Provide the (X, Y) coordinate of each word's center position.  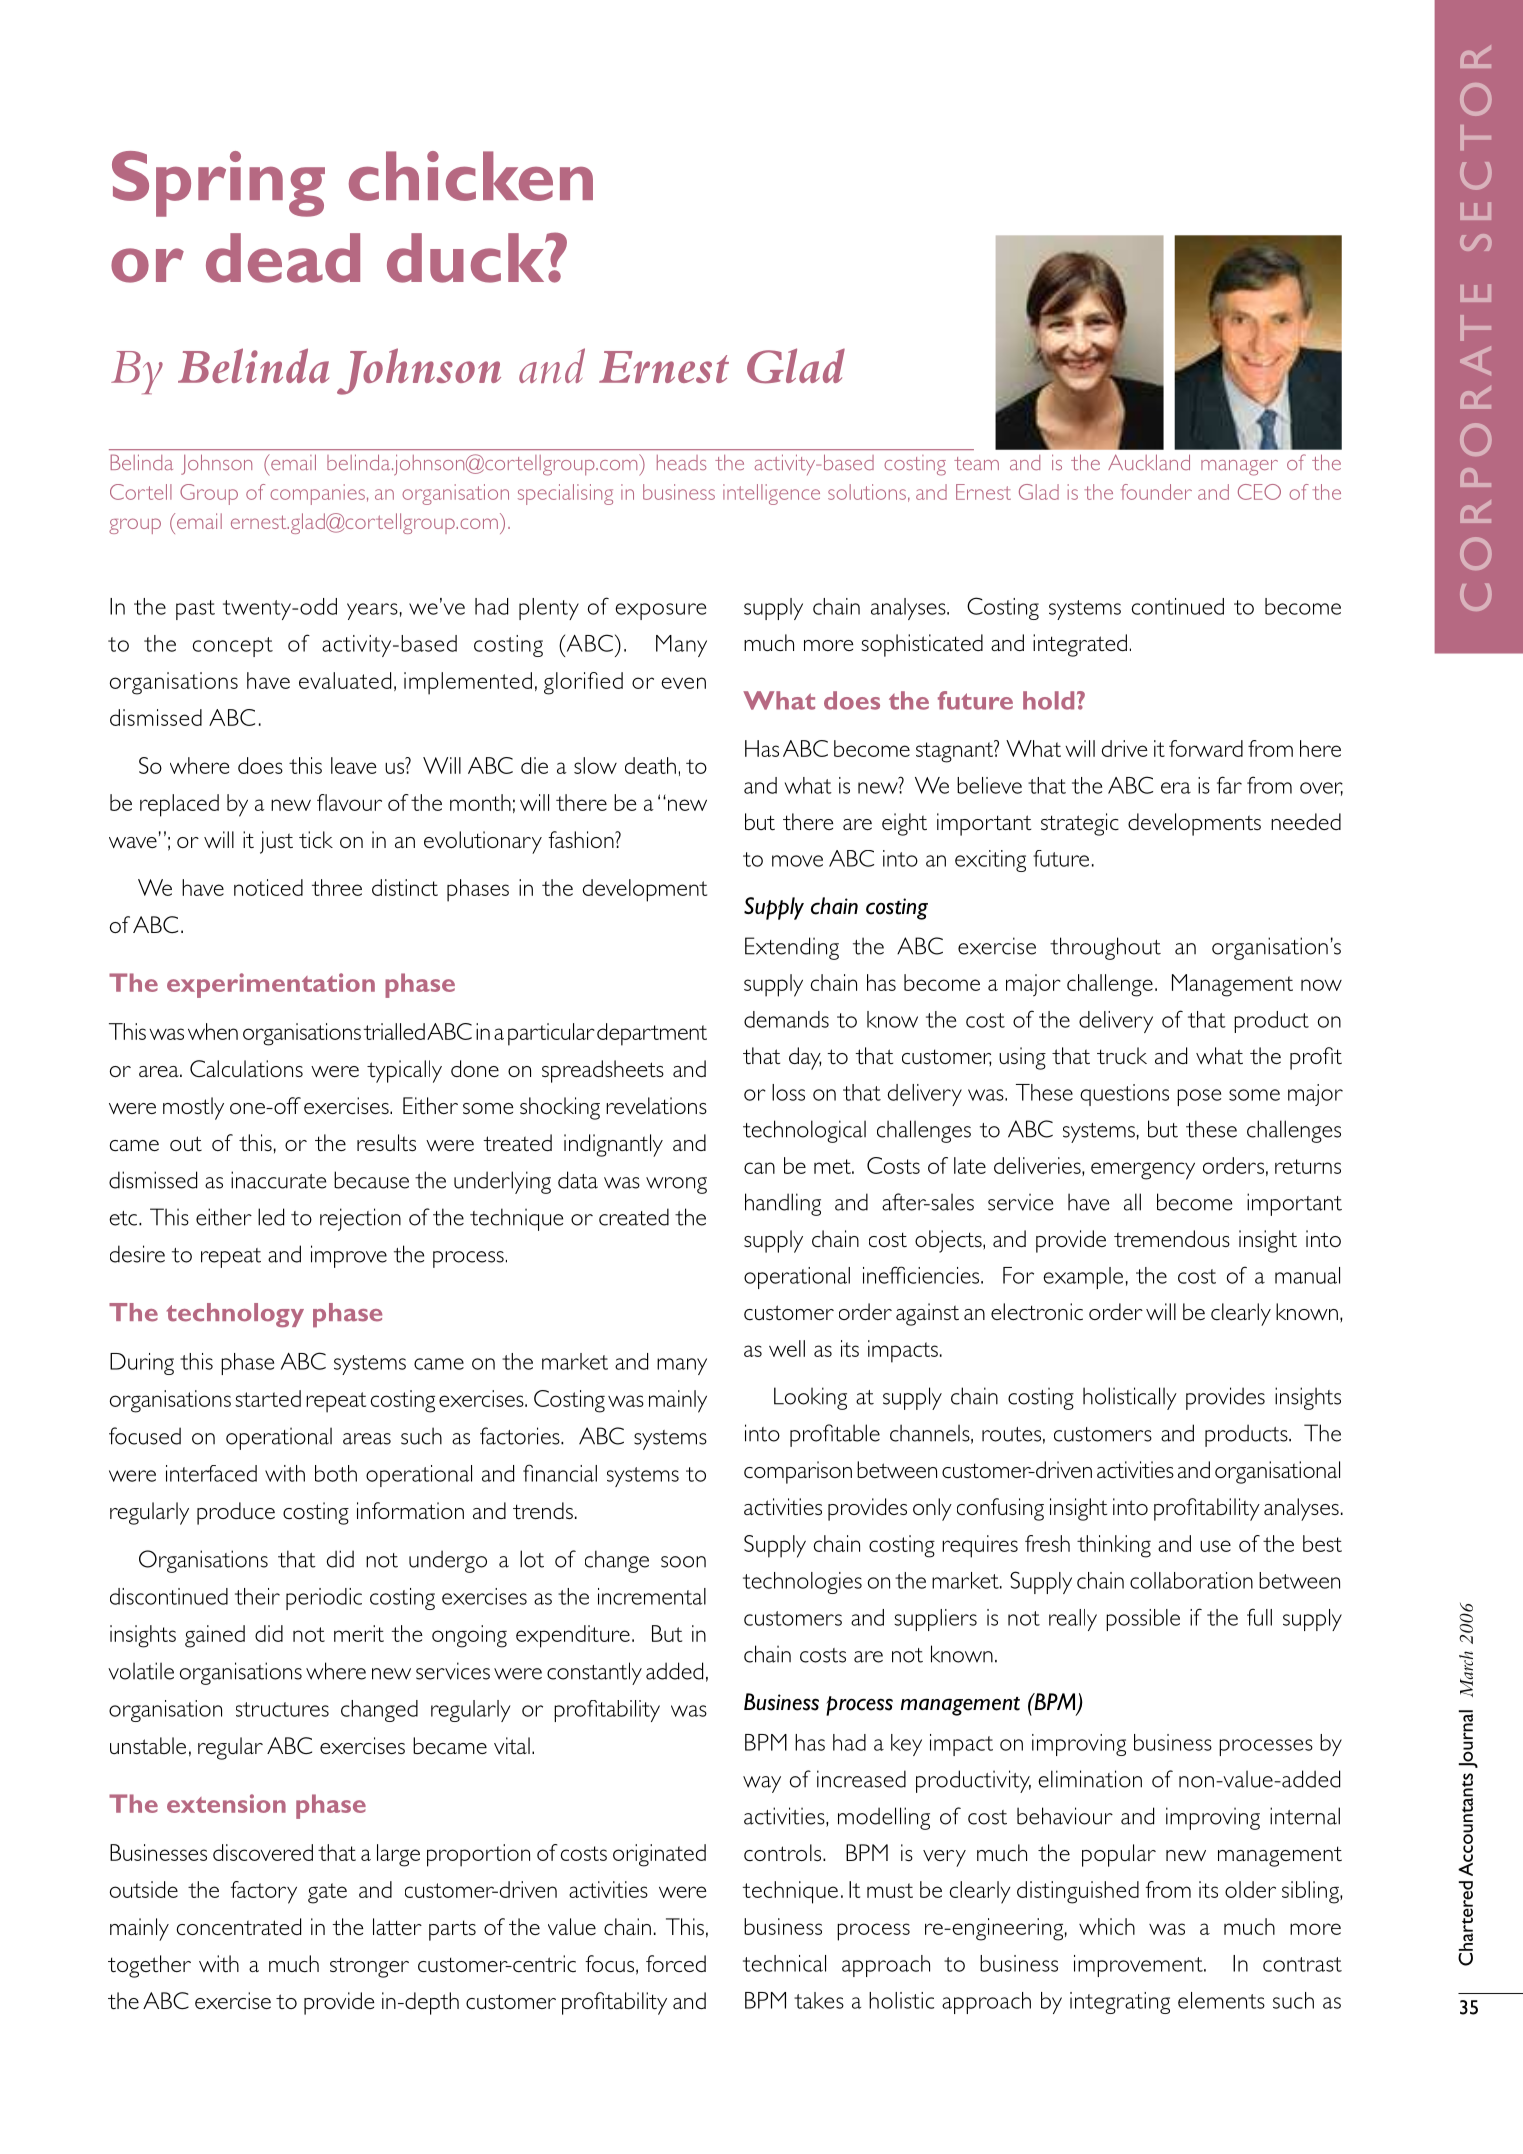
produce (236, 1513)
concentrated (239, 1926)
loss (788, 1092)
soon (683, 1562)
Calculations (246, 1068)
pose (1199, 1097)
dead (283, 258)
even (683, 683)
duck (467, 258)
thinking (1114, 1546)
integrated (1080, 645)
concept (233, 647)
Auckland (1149, 462)
